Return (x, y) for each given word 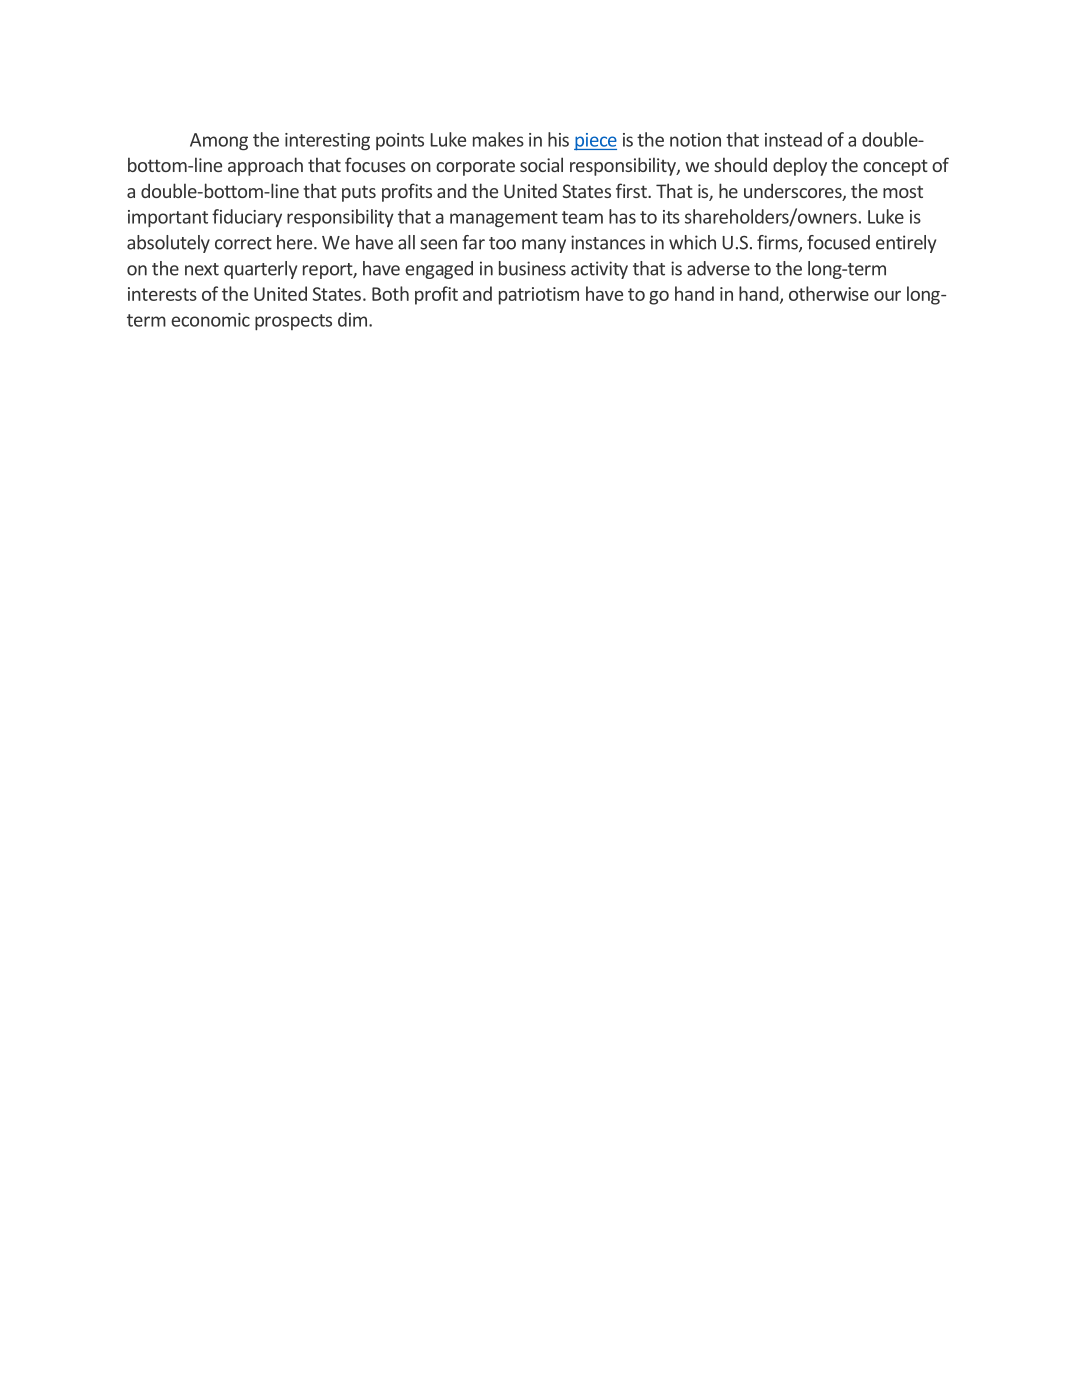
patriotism (539, 296)
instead (793, 139)
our (887, 296)
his (558, 139)
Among (219, 141)
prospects (293, 322)
